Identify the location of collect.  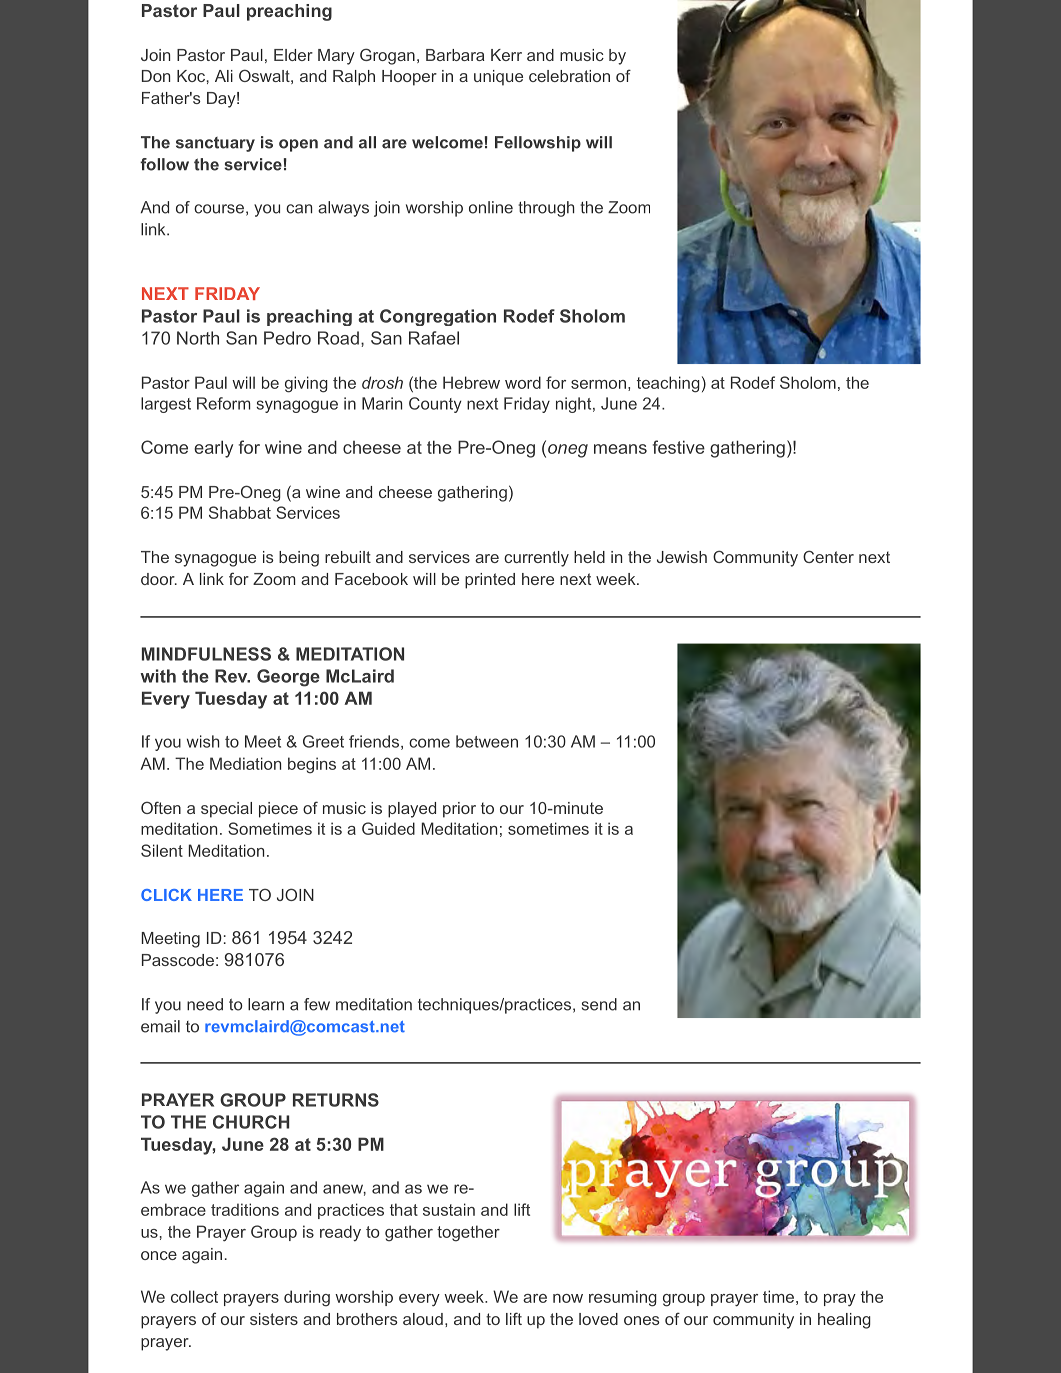
(194, 1296).
